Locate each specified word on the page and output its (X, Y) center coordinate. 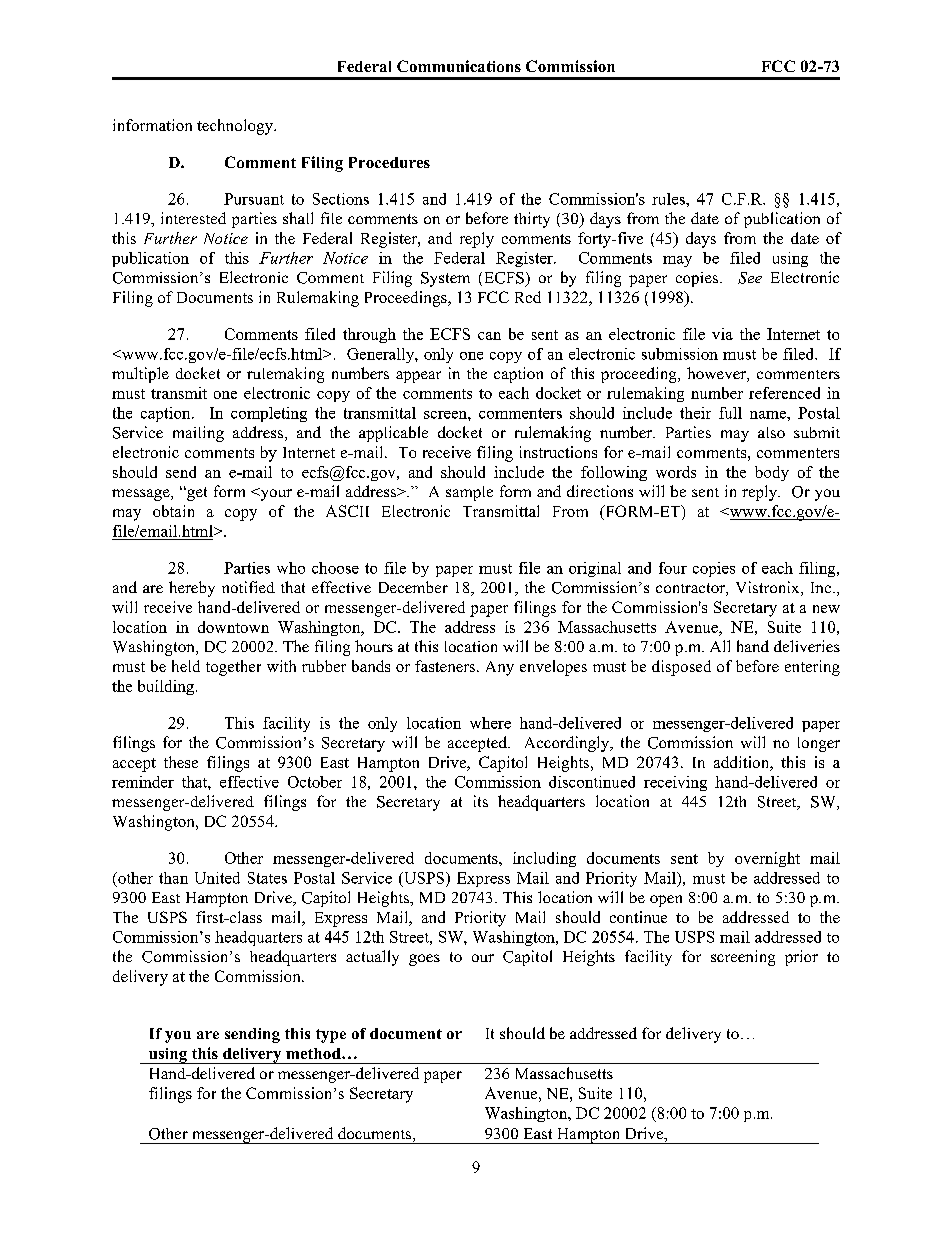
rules (669, 199)
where (490, 723)
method (314, 1053)
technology (236, 127)
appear (418, 377)
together (233, 668)
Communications (459, 66)
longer (819, 744)
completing (269, 414)
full (730, 413)
